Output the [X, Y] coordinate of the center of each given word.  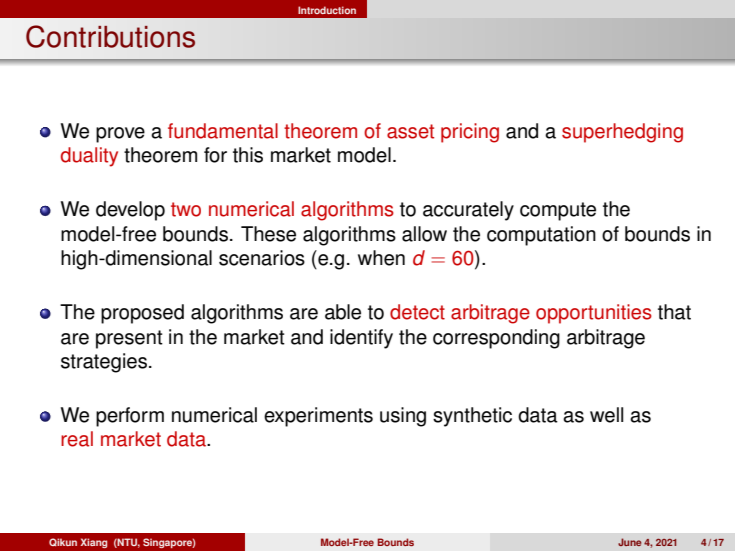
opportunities [594, 314]
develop [130, 211]
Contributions [110, 36]
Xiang [94, 543]
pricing [470, 133]
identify [361, 339]
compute [558, 211]
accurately [468, 211]
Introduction [327, 10]
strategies [104, 363]
